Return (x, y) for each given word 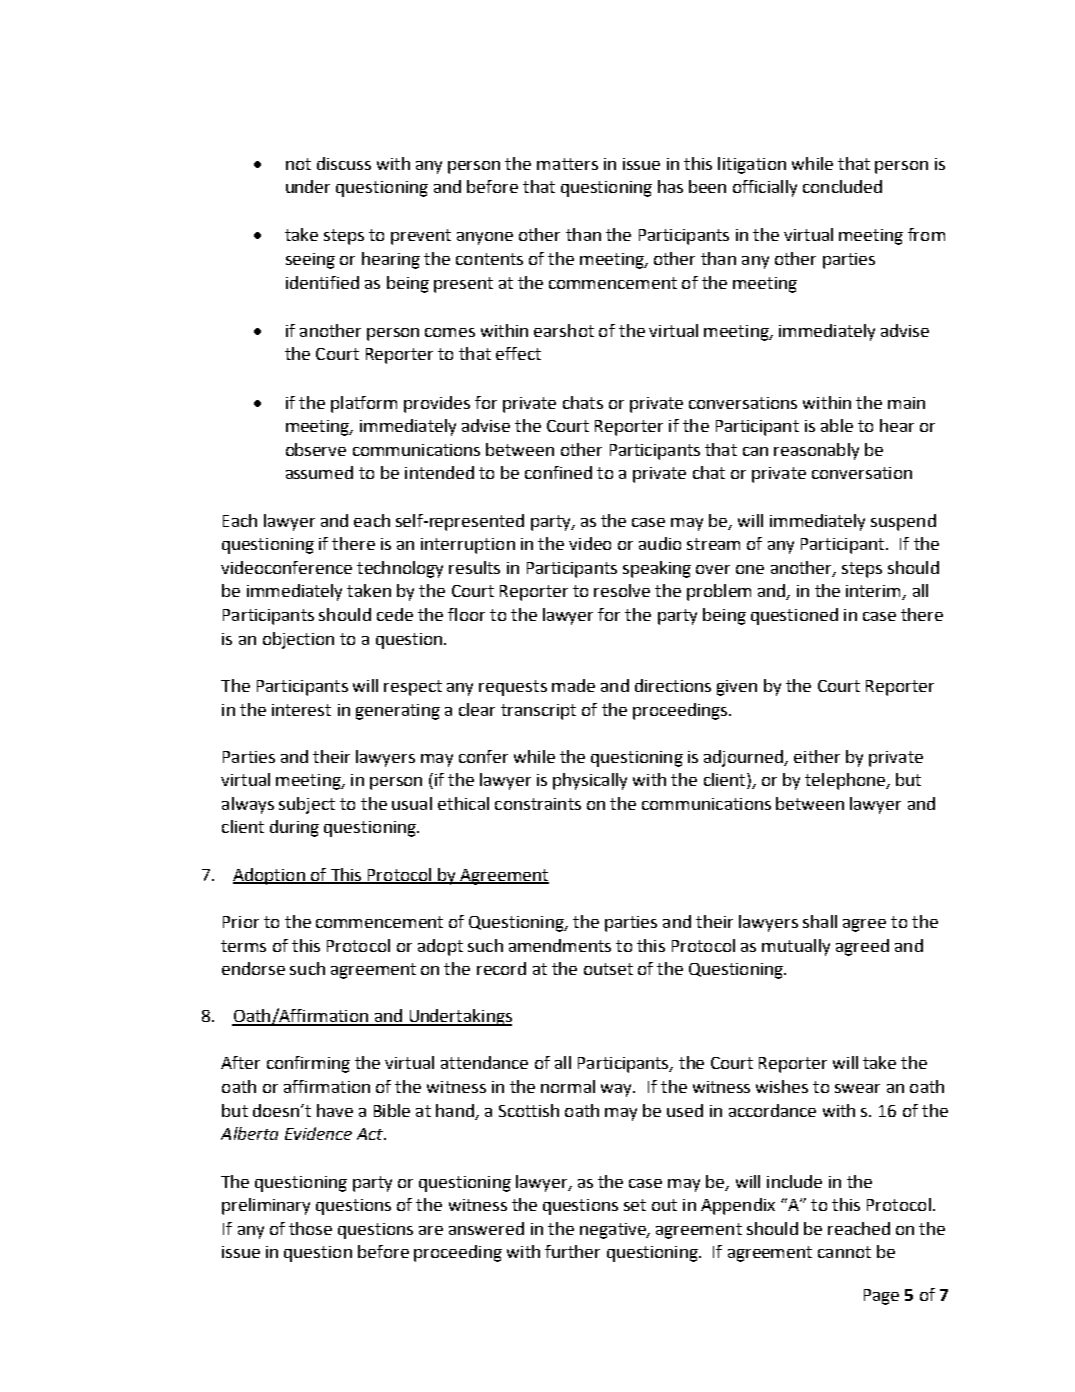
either (817, 756)
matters (567, 164)
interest (301, 710)
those (310, 1228)
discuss (344, 163)
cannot (844, 1252)
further (572, 1251)
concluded (842, 186)
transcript (538, 712)
